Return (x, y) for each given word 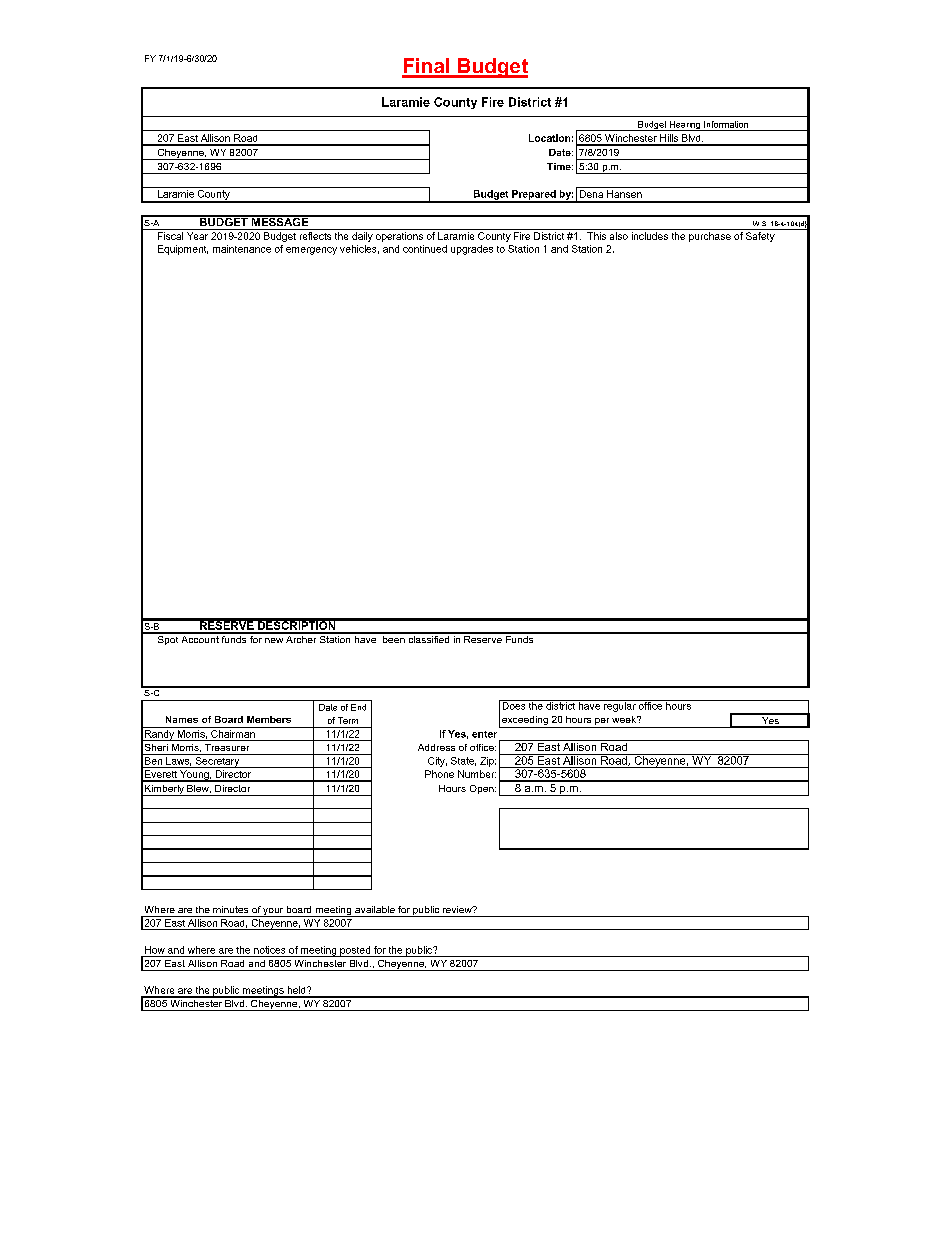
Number (477, 774)
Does (514, 705)
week (625, 719)
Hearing (685, 126)
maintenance (242, 249)
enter (484, 734)
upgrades (472, 250)
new (274, 640)
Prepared (534, 196)
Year (197, 236)
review (458, 909)
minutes (230, 909)
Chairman (233, 732)
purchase (710, 237)
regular (620, 706)
